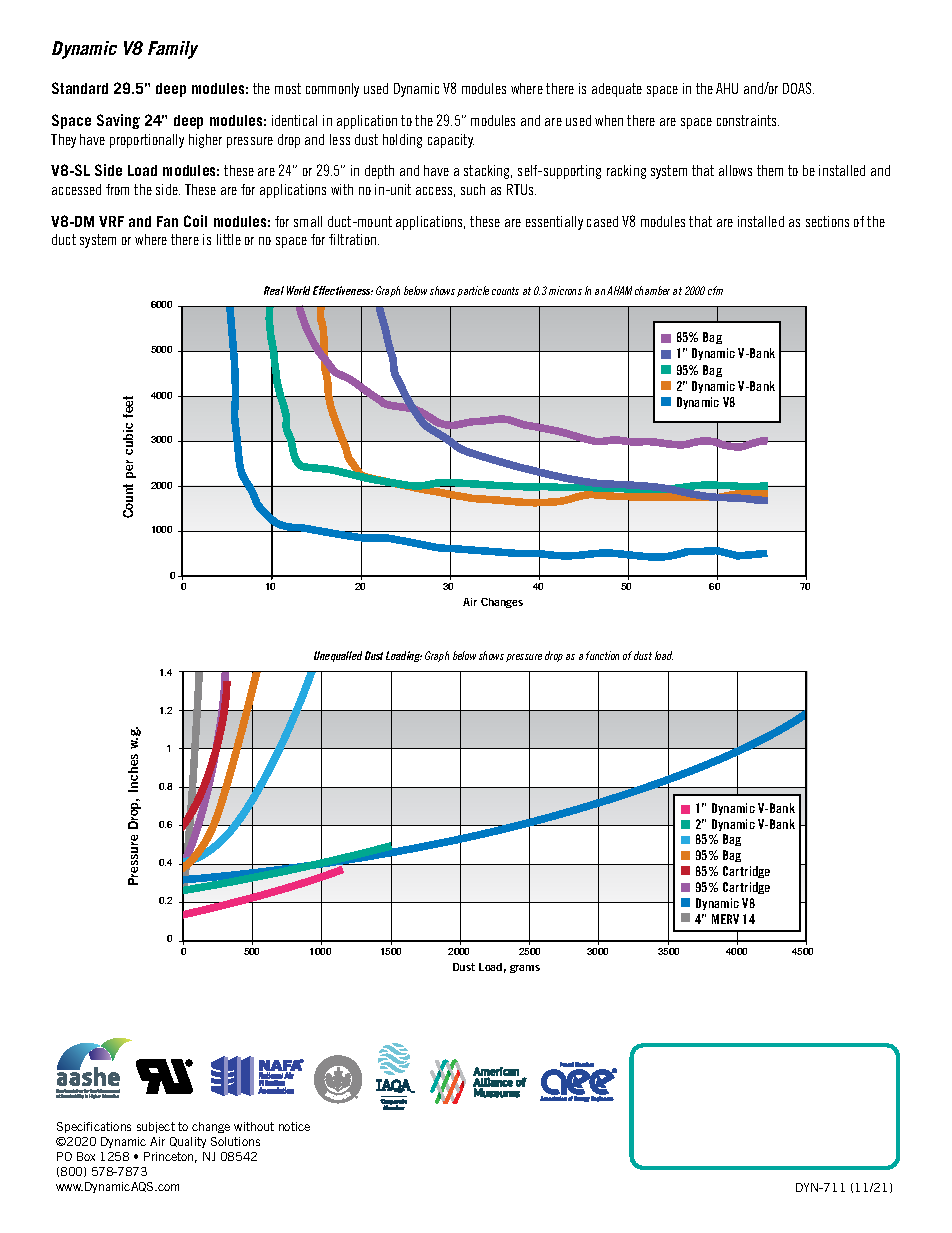  Describe the element at coordinates (188, 1142) in the image. I see `Quality` at that location.
